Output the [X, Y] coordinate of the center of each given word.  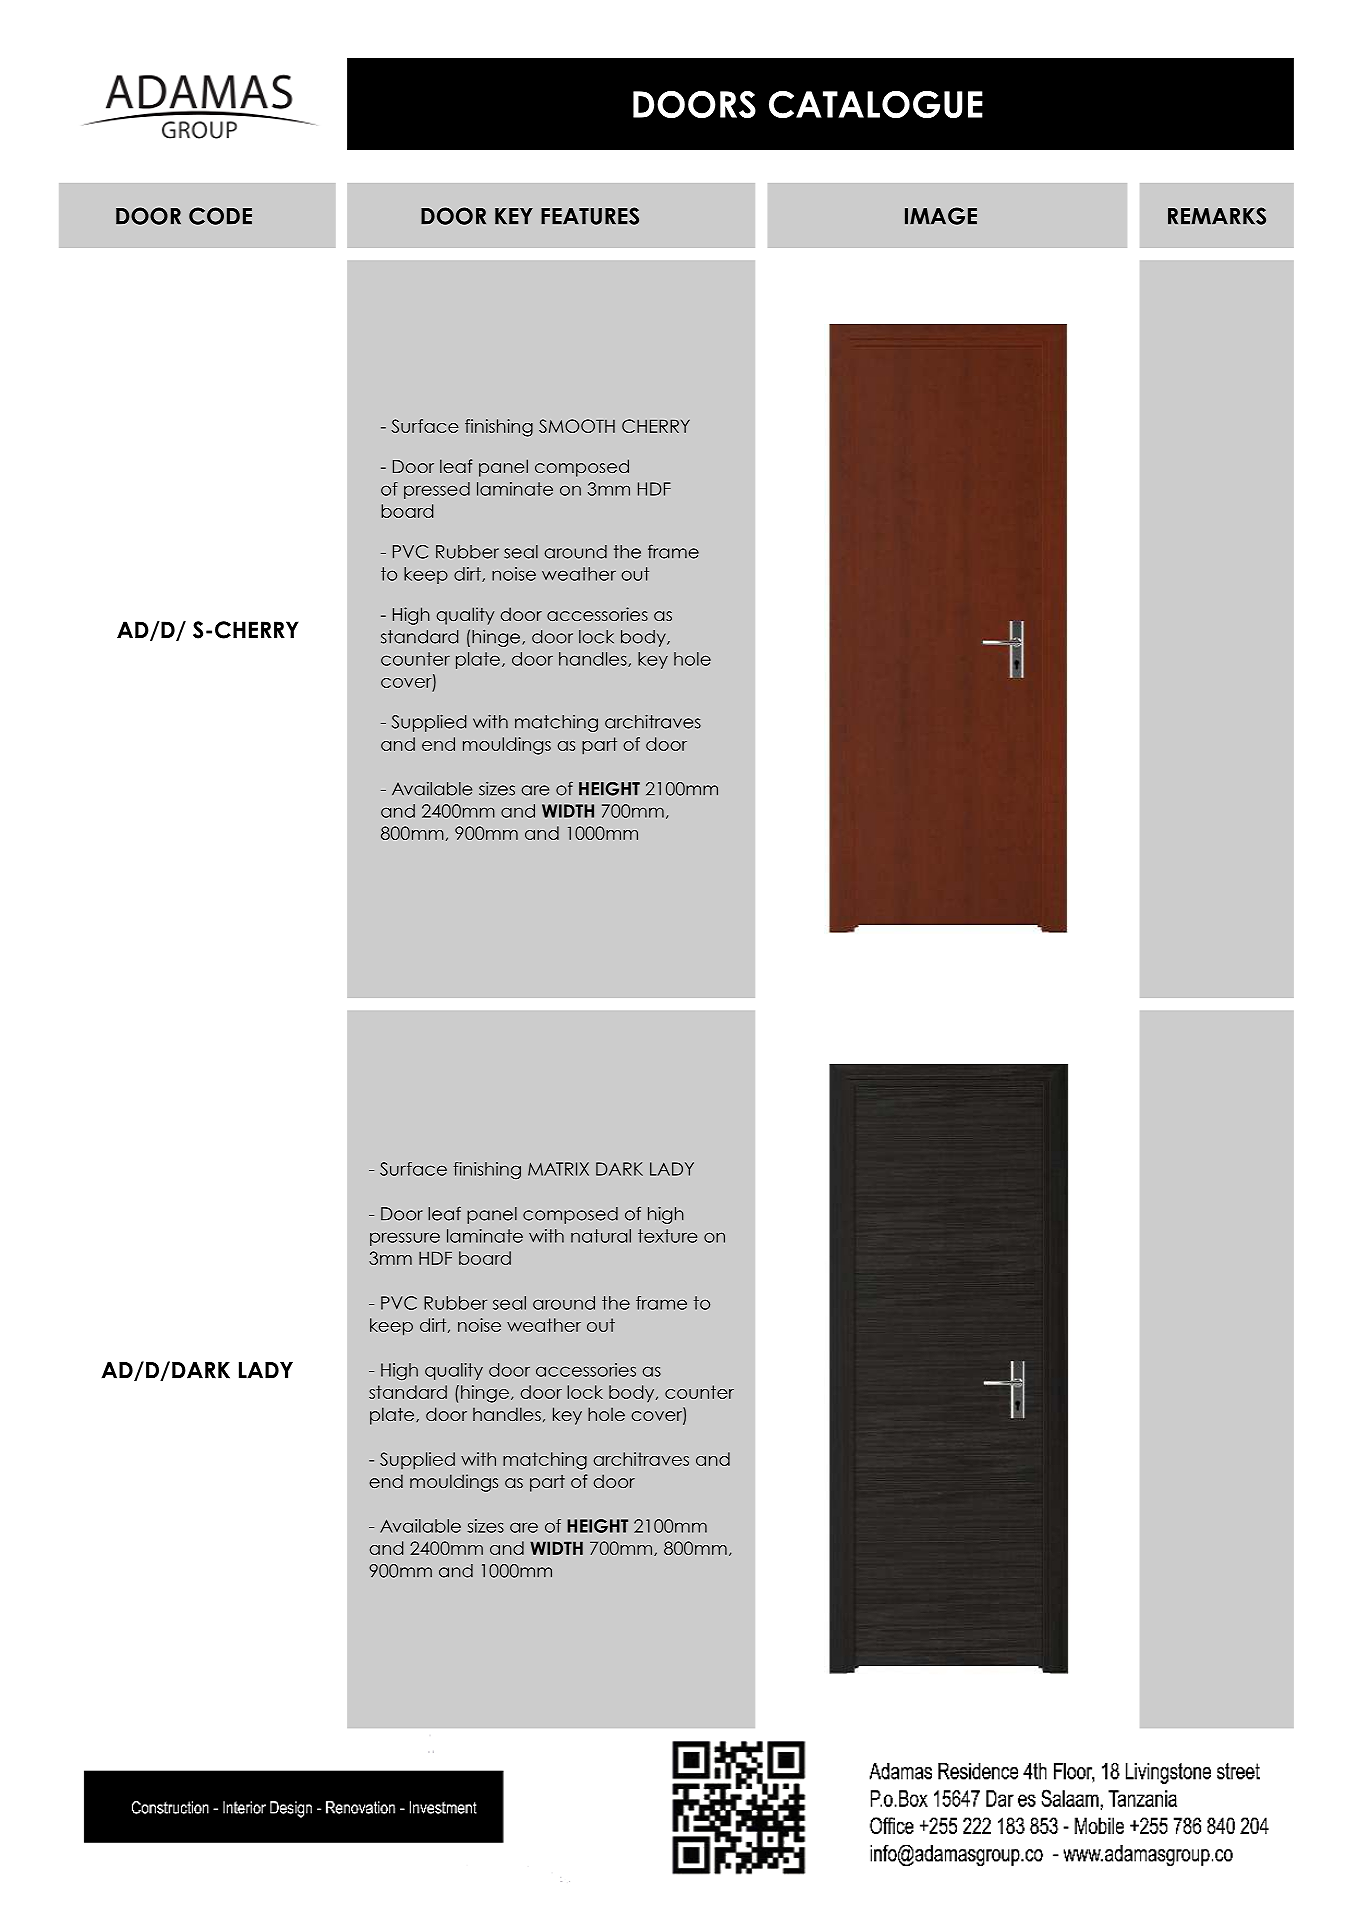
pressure [405, 1239]
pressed [437, 490]
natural [601, 1236]
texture [667, 1236]
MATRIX [558, 1169]
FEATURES [590, 216]
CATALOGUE [876, 104]
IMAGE [941, 216]
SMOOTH [577, 426]
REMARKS [1217, 216]
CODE [220, 216]
